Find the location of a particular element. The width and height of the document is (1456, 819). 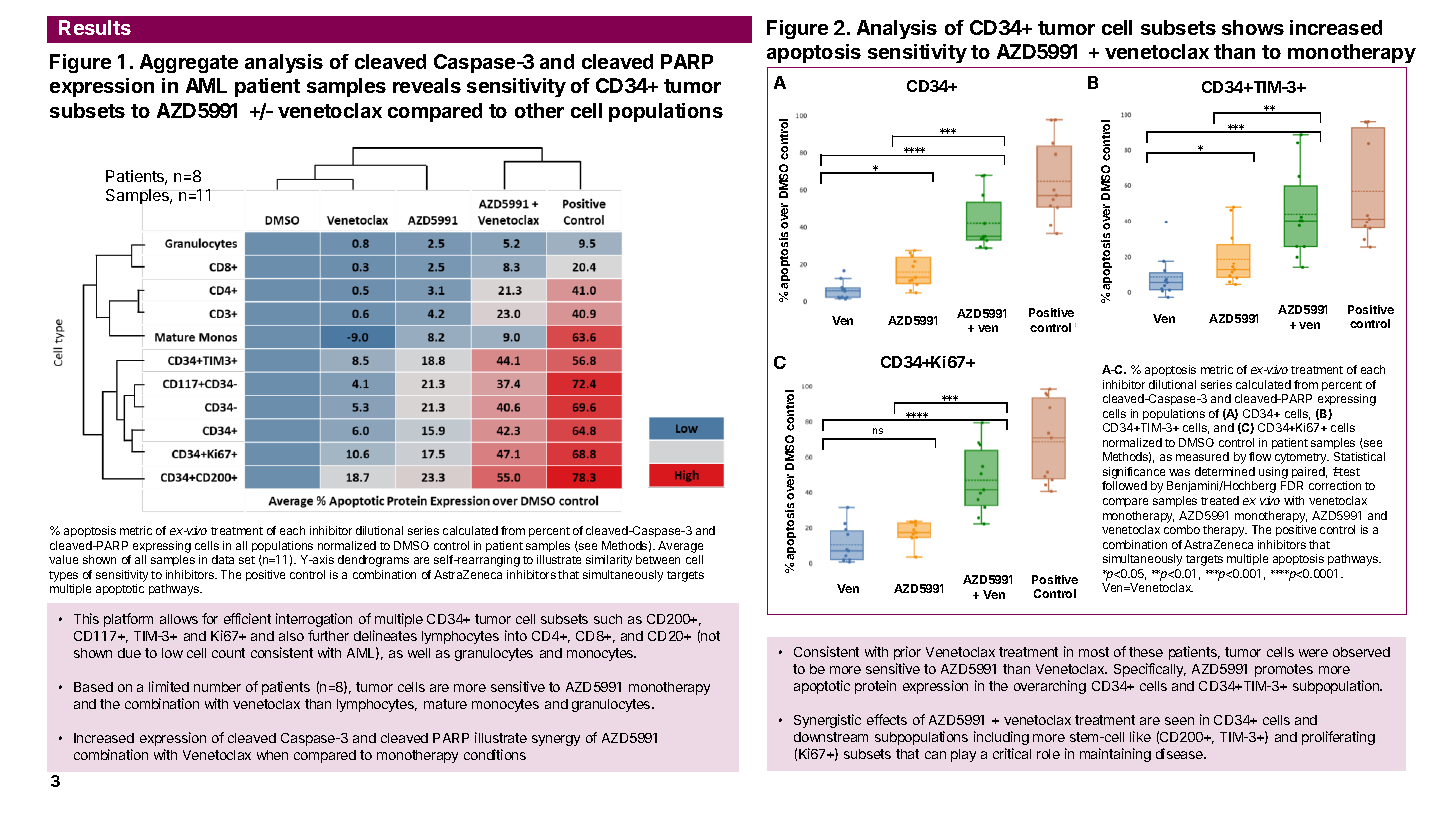

Aggregate is located at coordinates (189, 63).
